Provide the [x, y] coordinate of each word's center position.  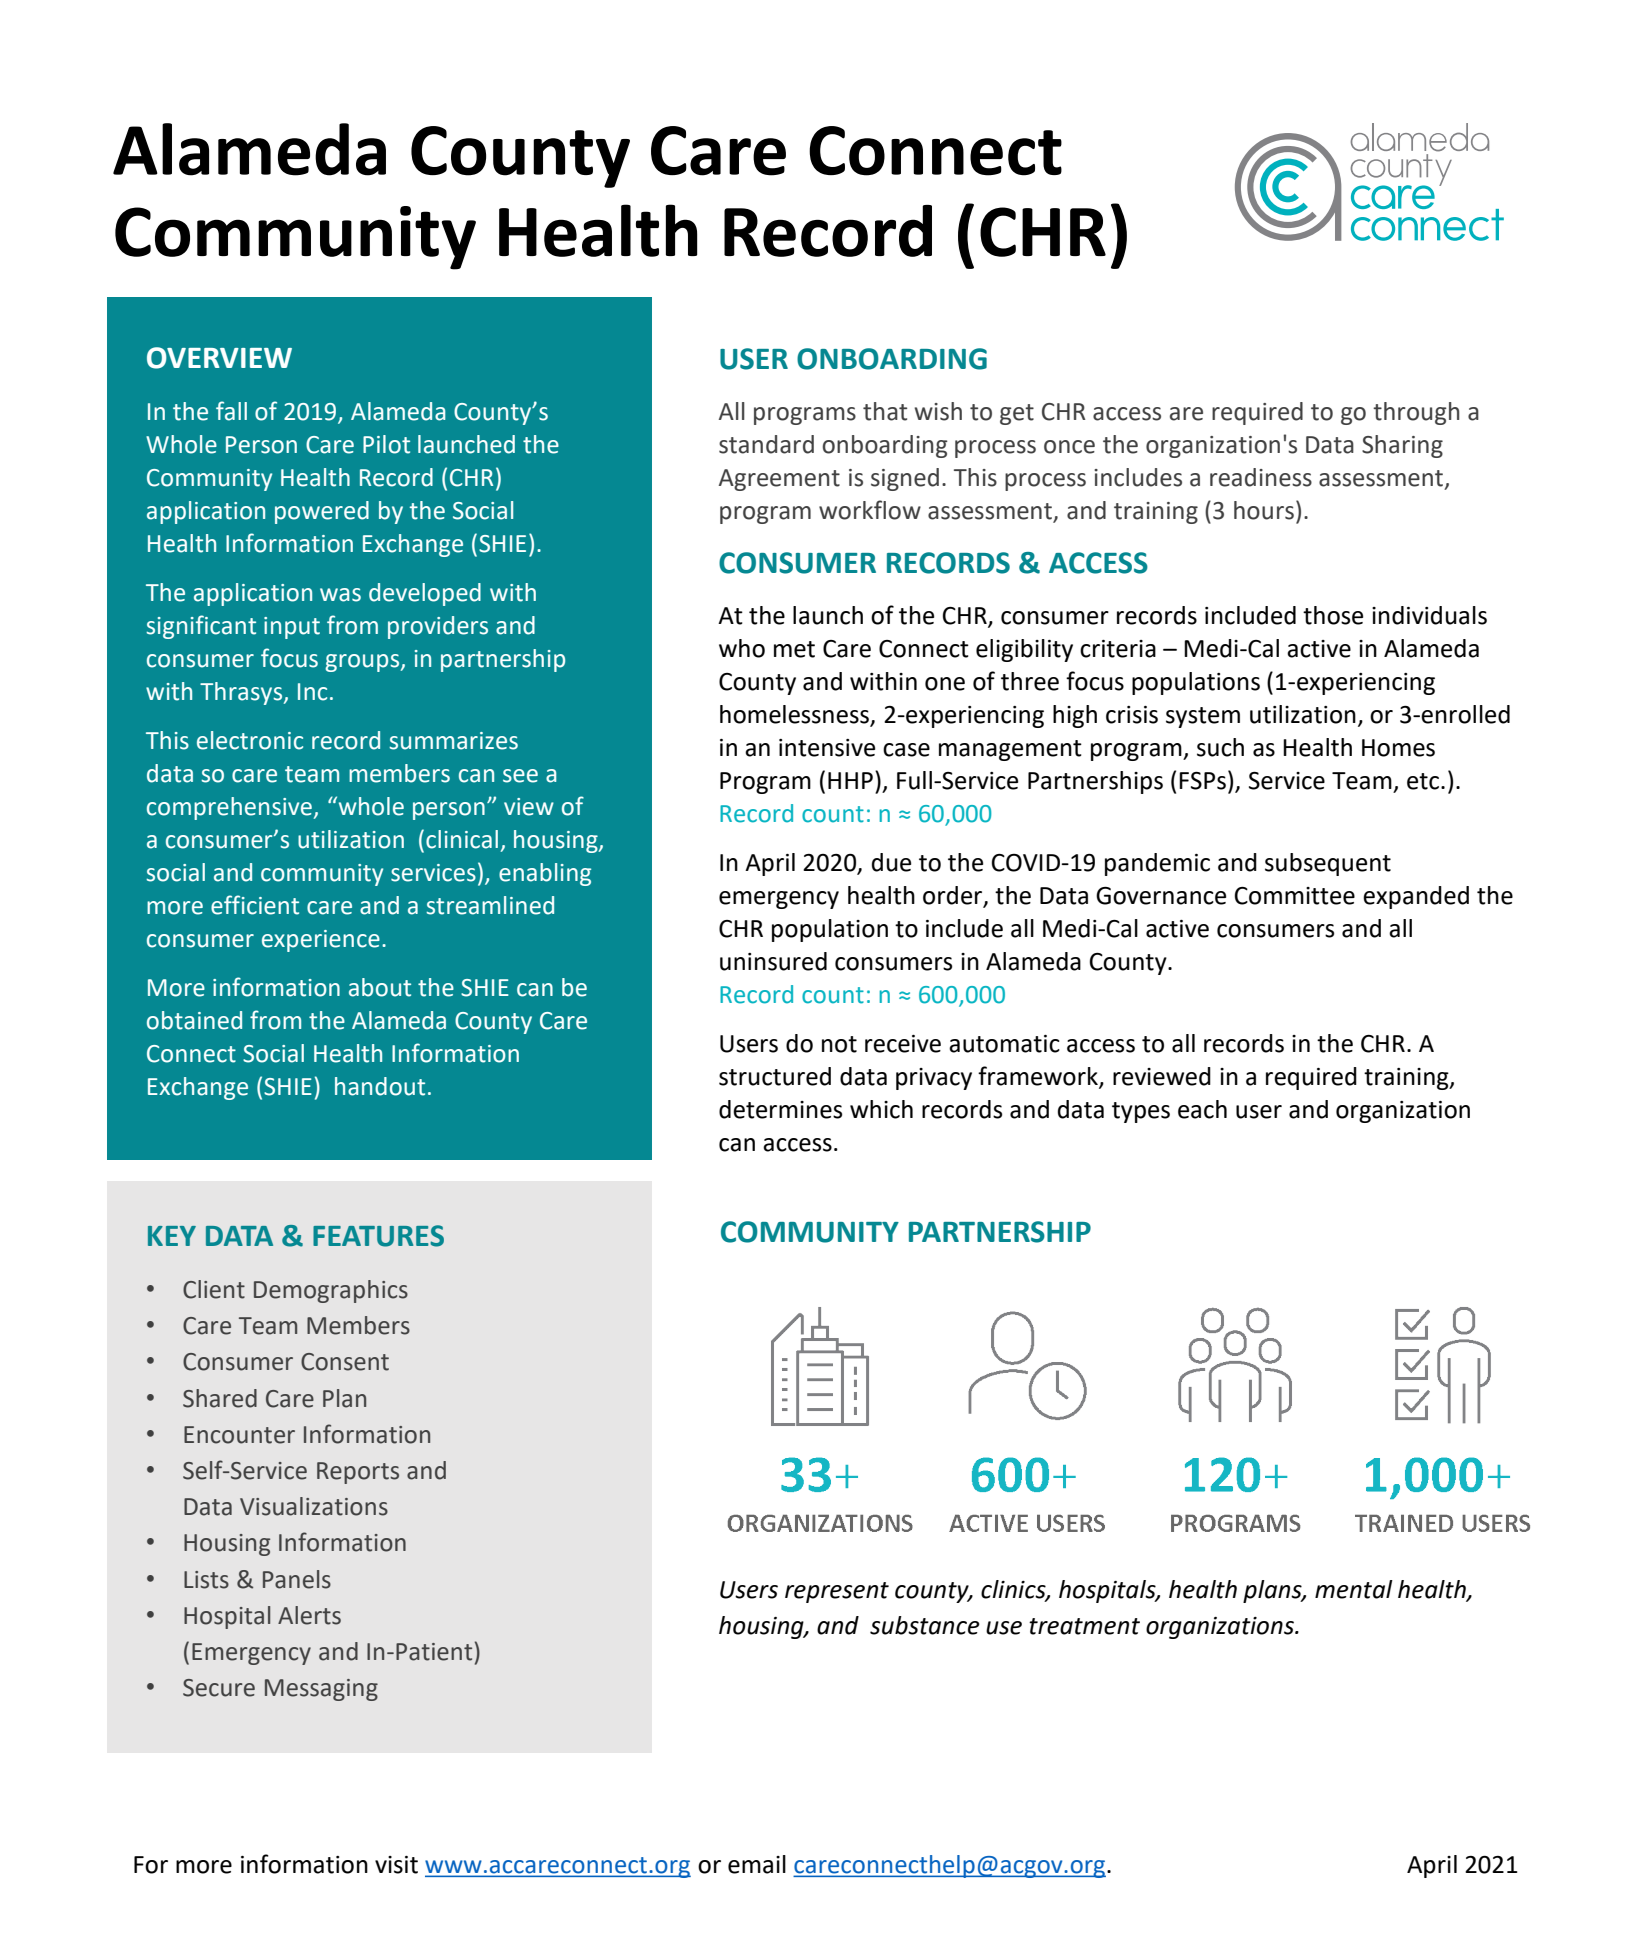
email [757, 1864]
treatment [1084, 1626]
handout [380, 1086]
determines [780, 1109]
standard [766, 444]
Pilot [386, 444]
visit [396, 1865]
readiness [1261, 477]
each [1202, 1109]
